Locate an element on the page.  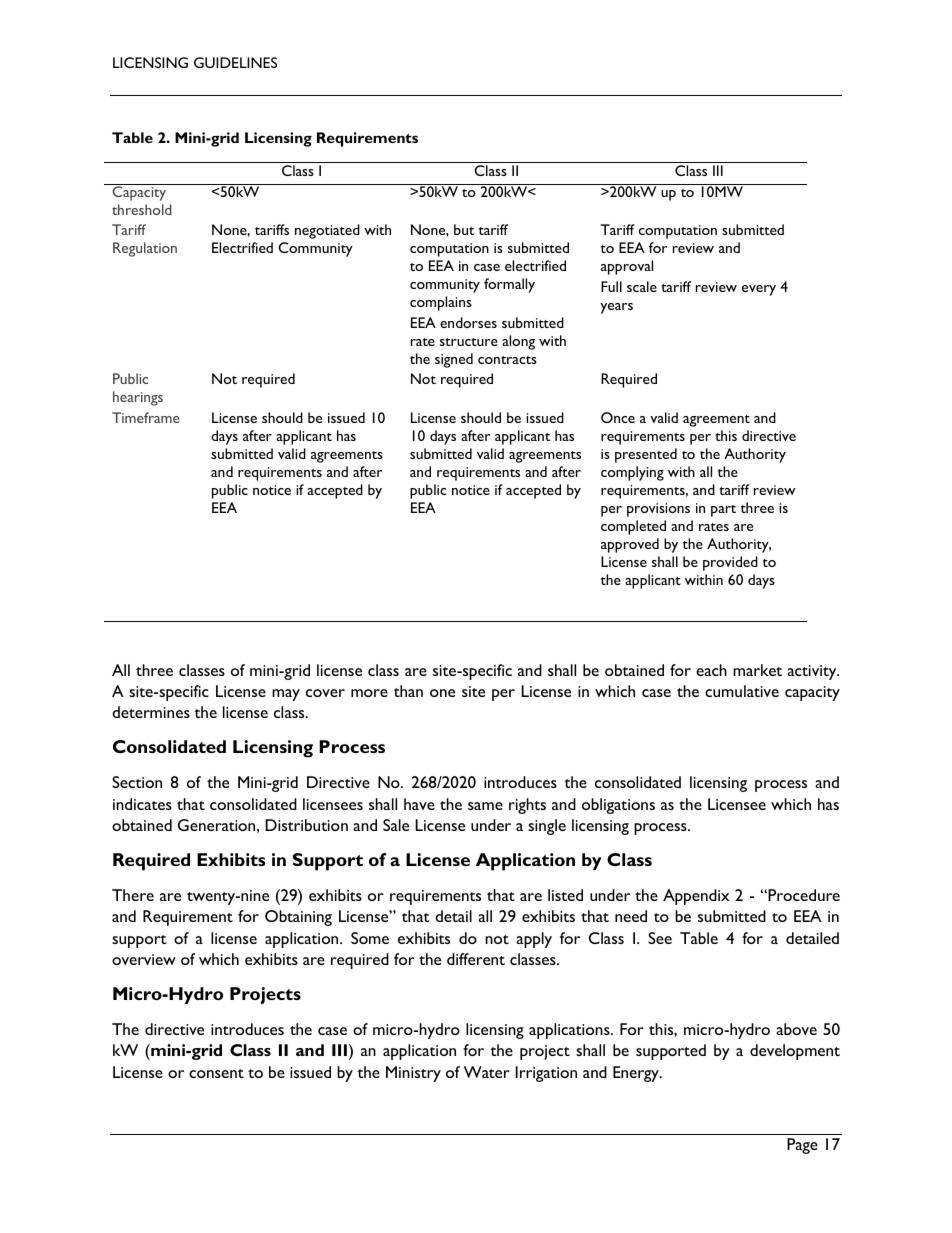
than is located at coordinates (408, 691).
